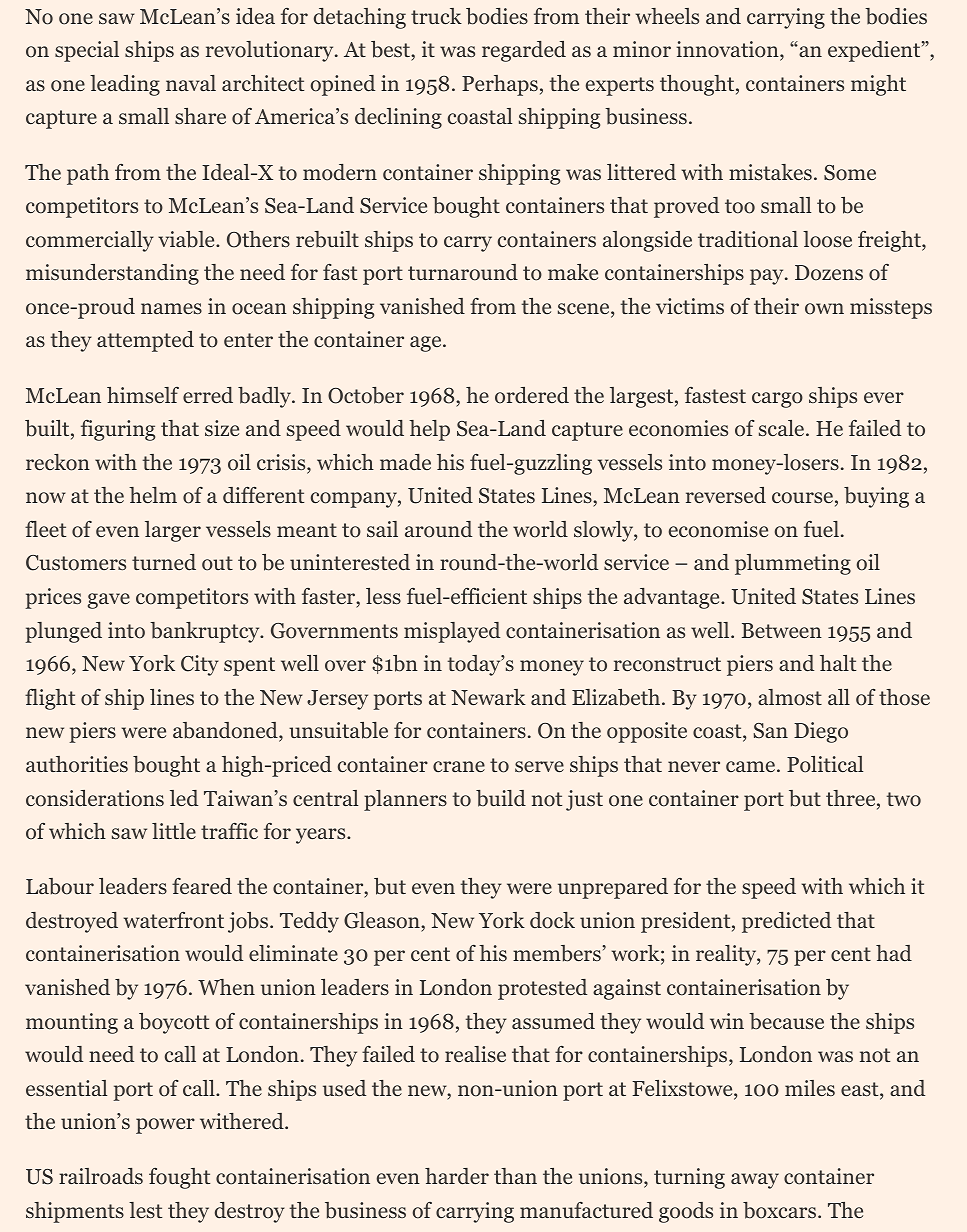  What do you see at coordinates (109, 601) in the page?
I see `gave` at bounding box center [109, 601].
